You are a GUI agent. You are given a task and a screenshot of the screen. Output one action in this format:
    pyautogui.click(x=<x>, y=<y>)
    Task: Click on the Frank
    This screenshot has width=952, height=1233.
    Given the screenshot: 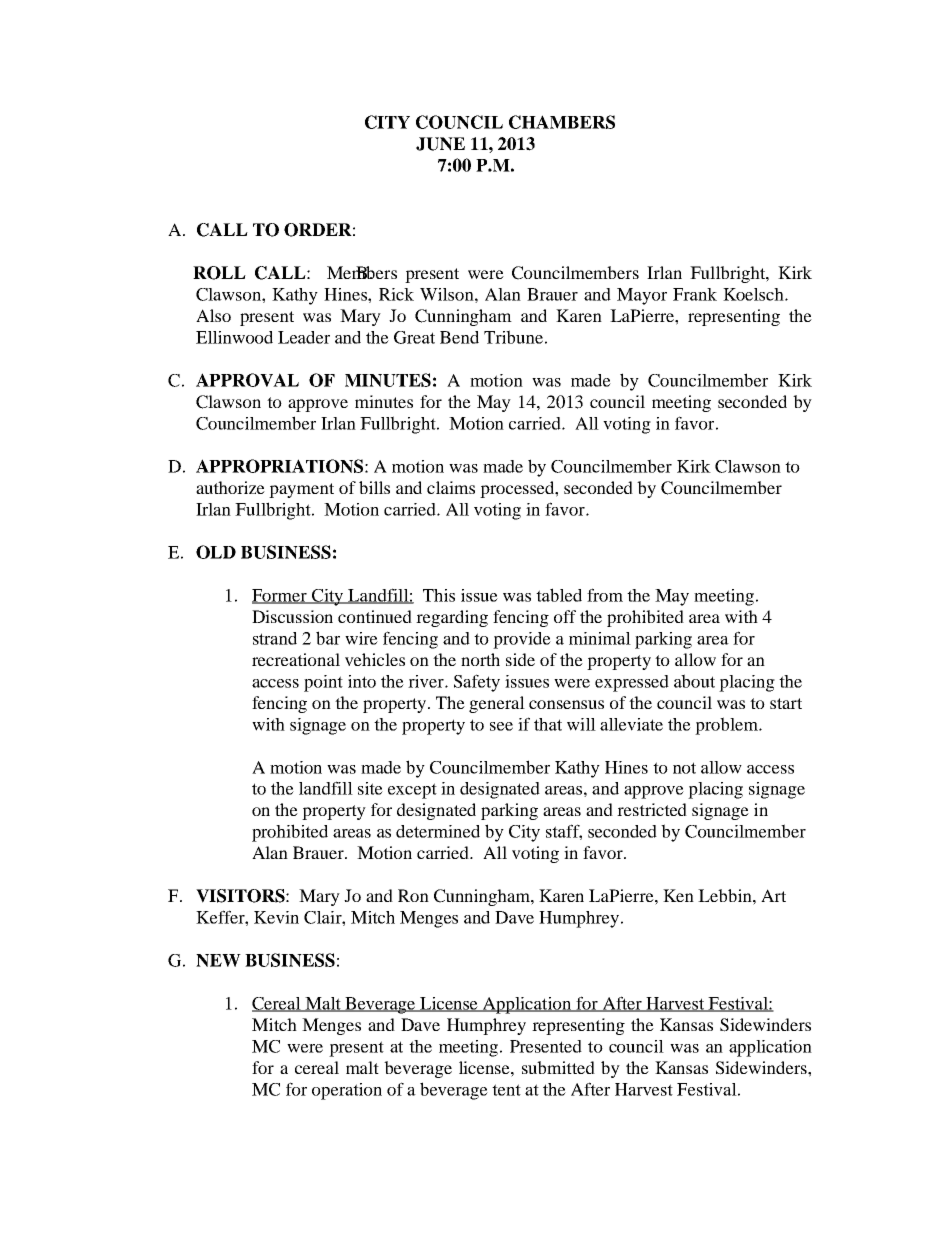 What is the action you would take?
    pyautogui.click(x=695, y=294)
